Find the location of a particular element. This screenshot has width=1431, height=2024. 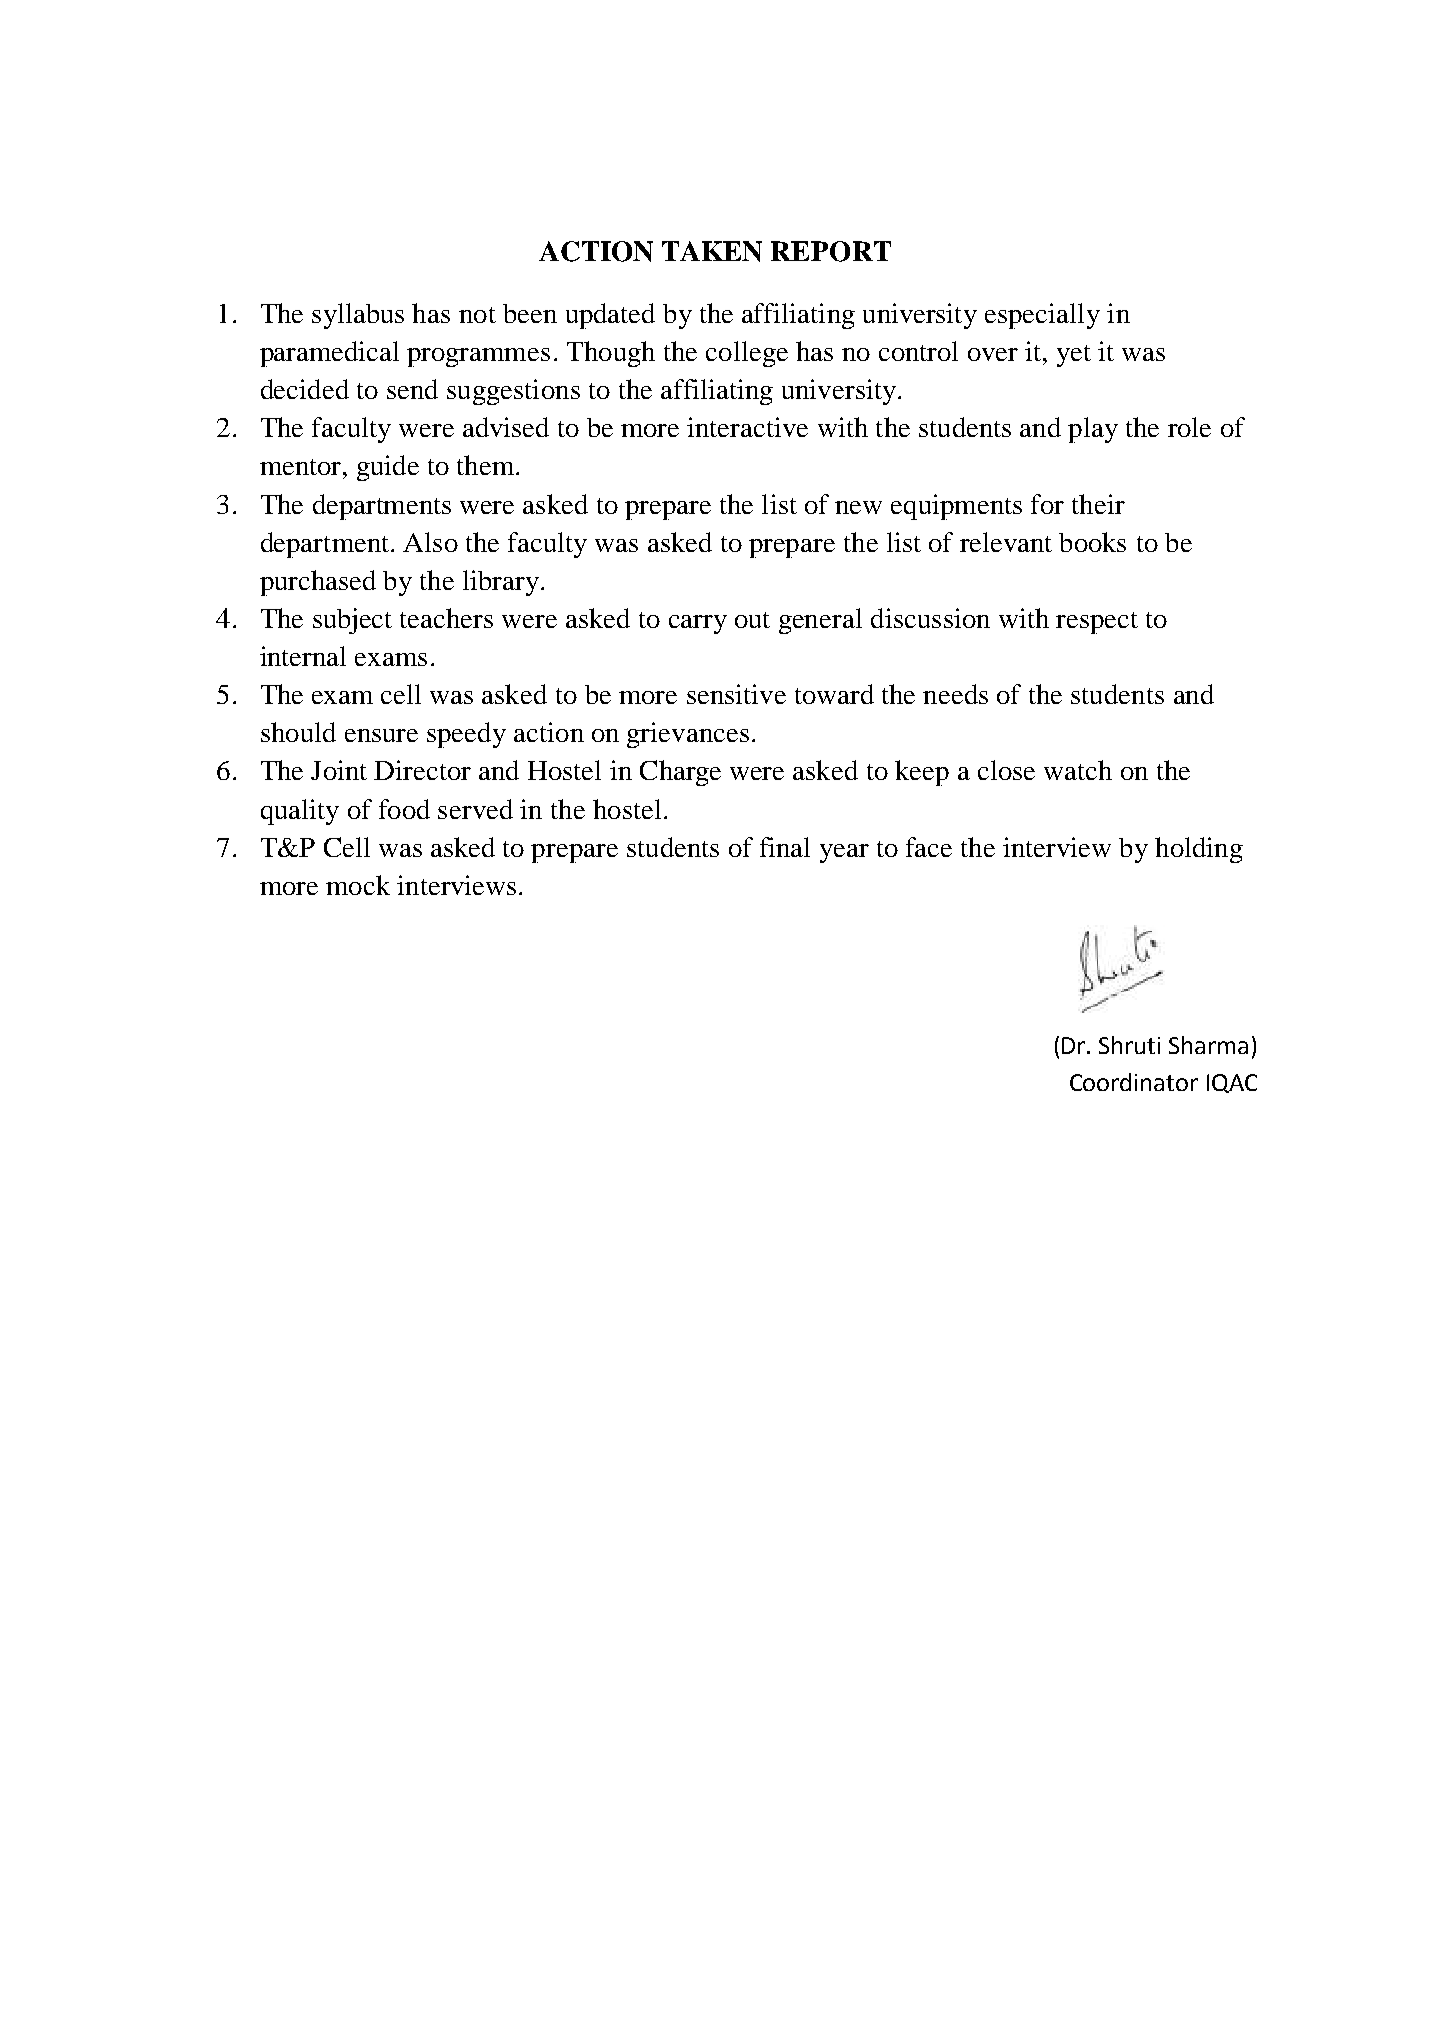

Shruti is located at coordinates (1129, 1045).
